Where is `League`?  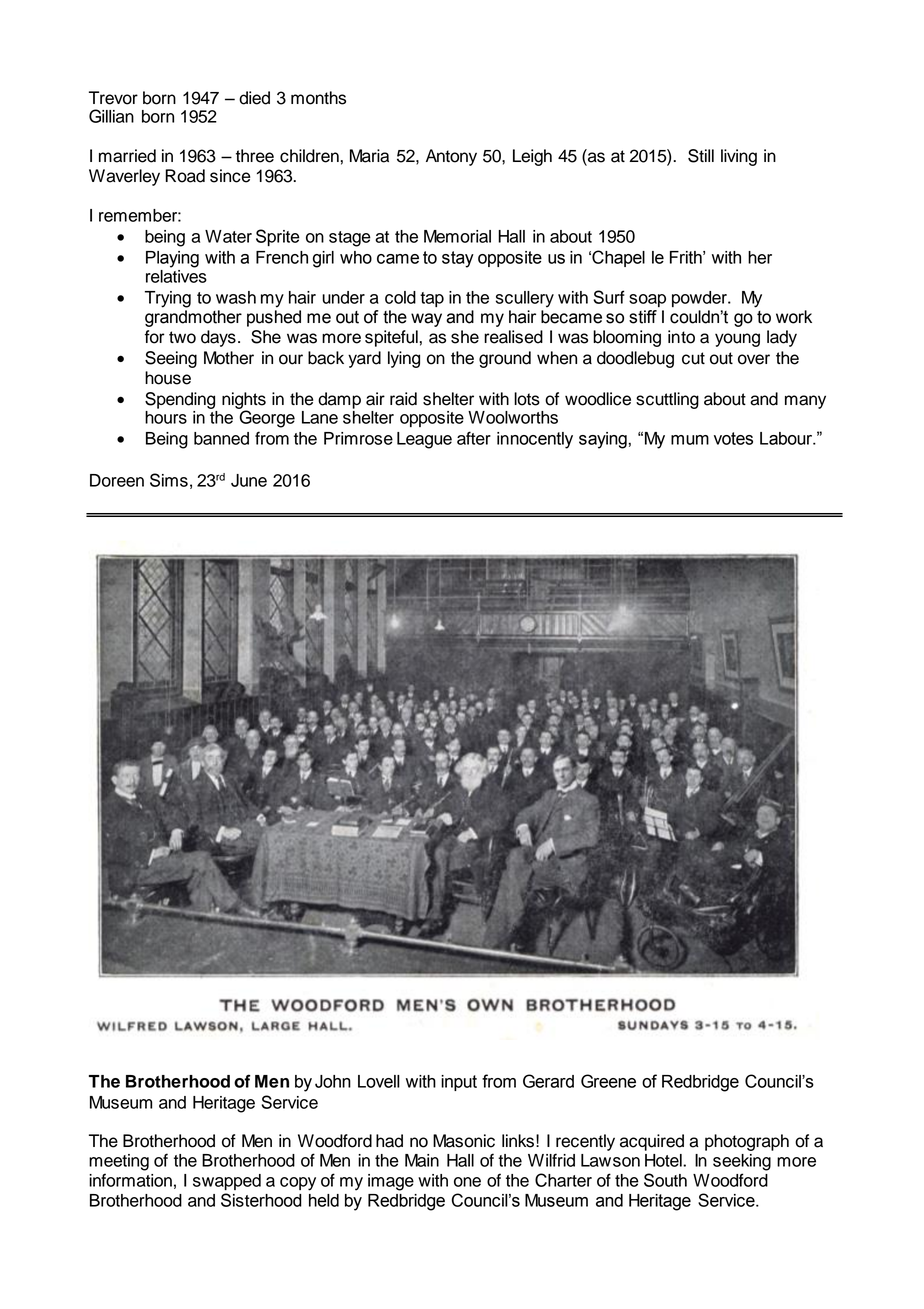 League is located at coordinates (424, 440).
